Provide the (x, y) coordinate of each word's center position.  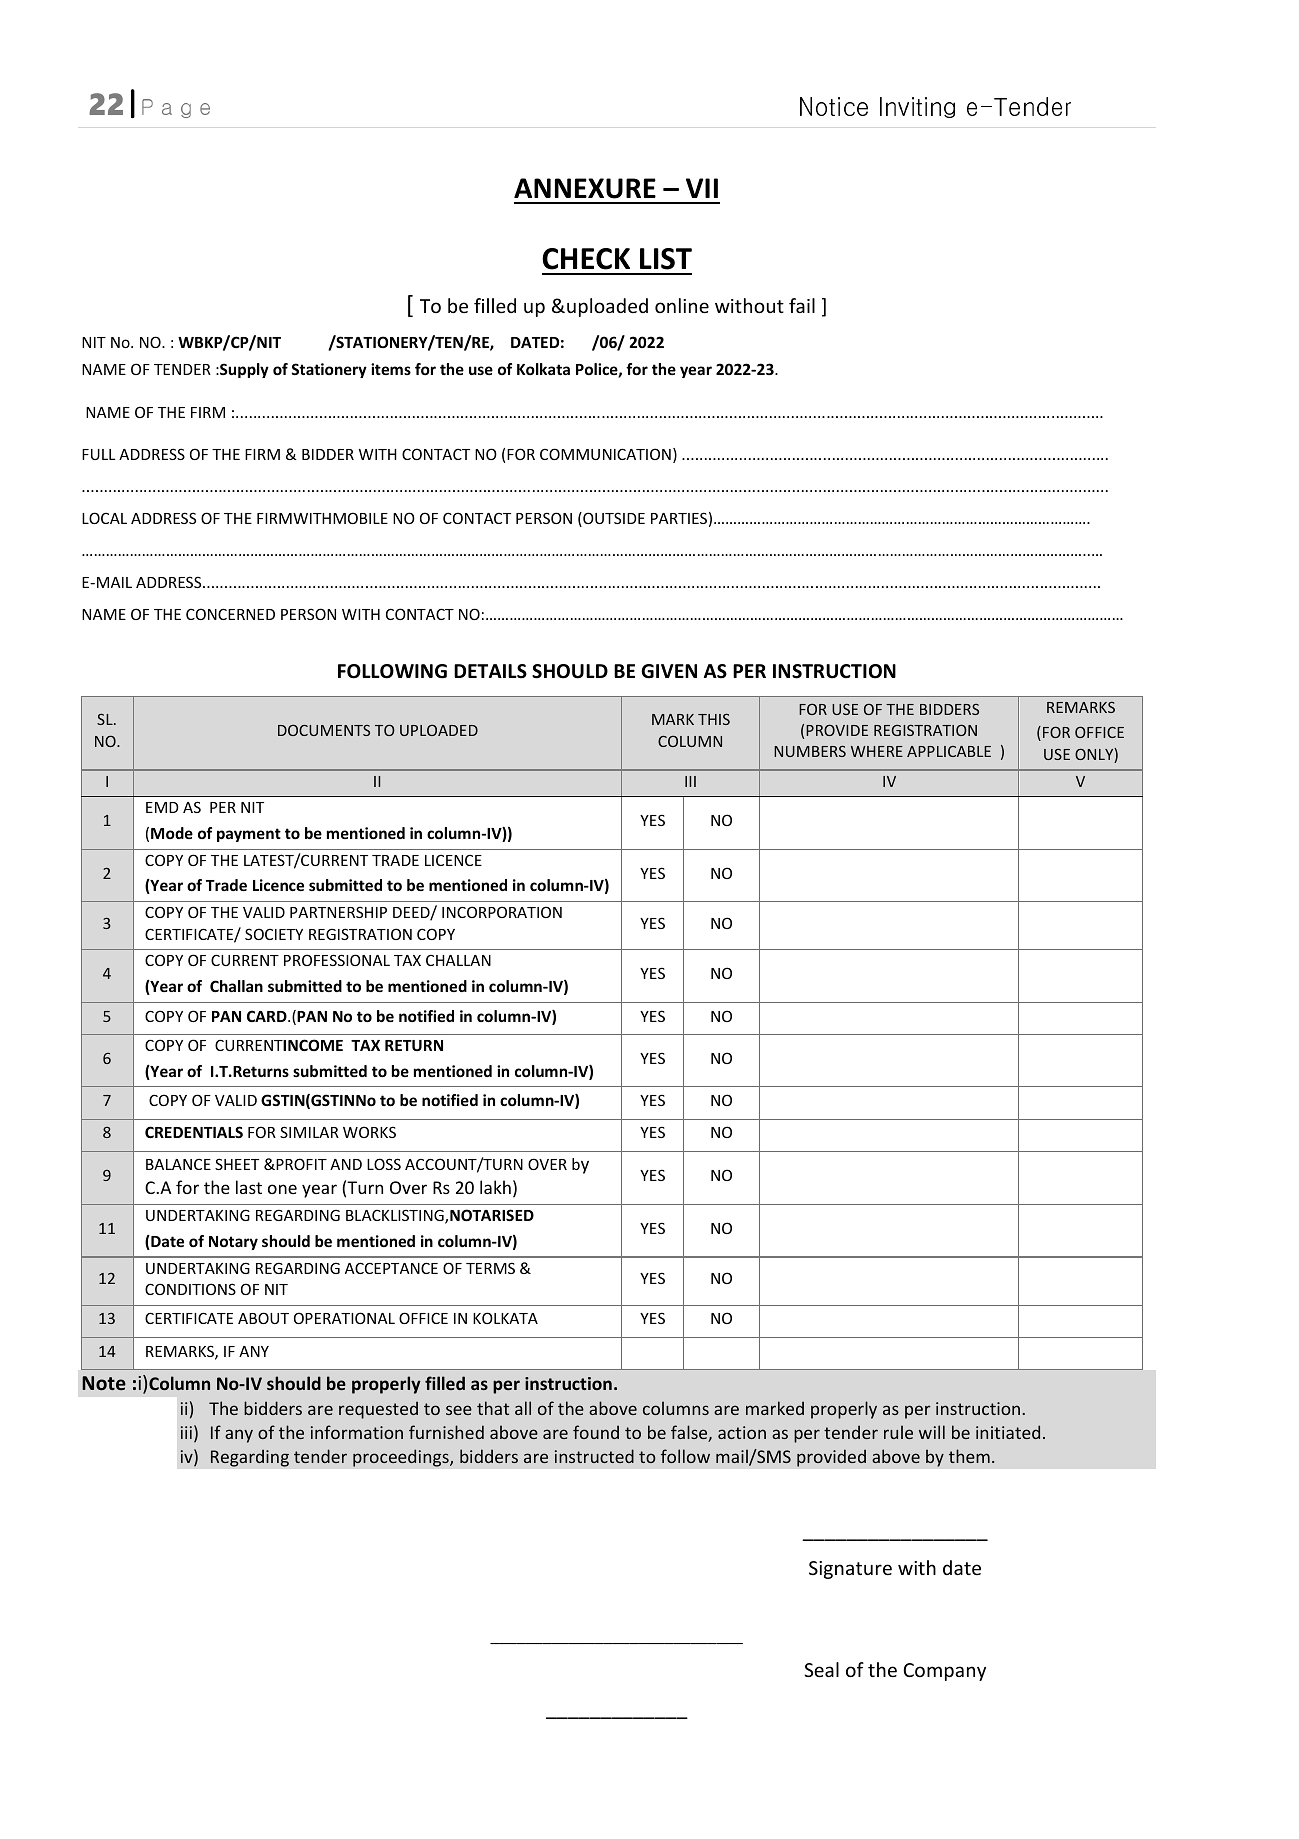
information (357, 1432)
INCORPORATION (502, 912)
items (391, 369)
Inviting (917, 107)
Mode (172, 833)
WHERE (877, 751)
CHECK (586, 259)
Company (944, 1672)
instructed (594, 1456)
